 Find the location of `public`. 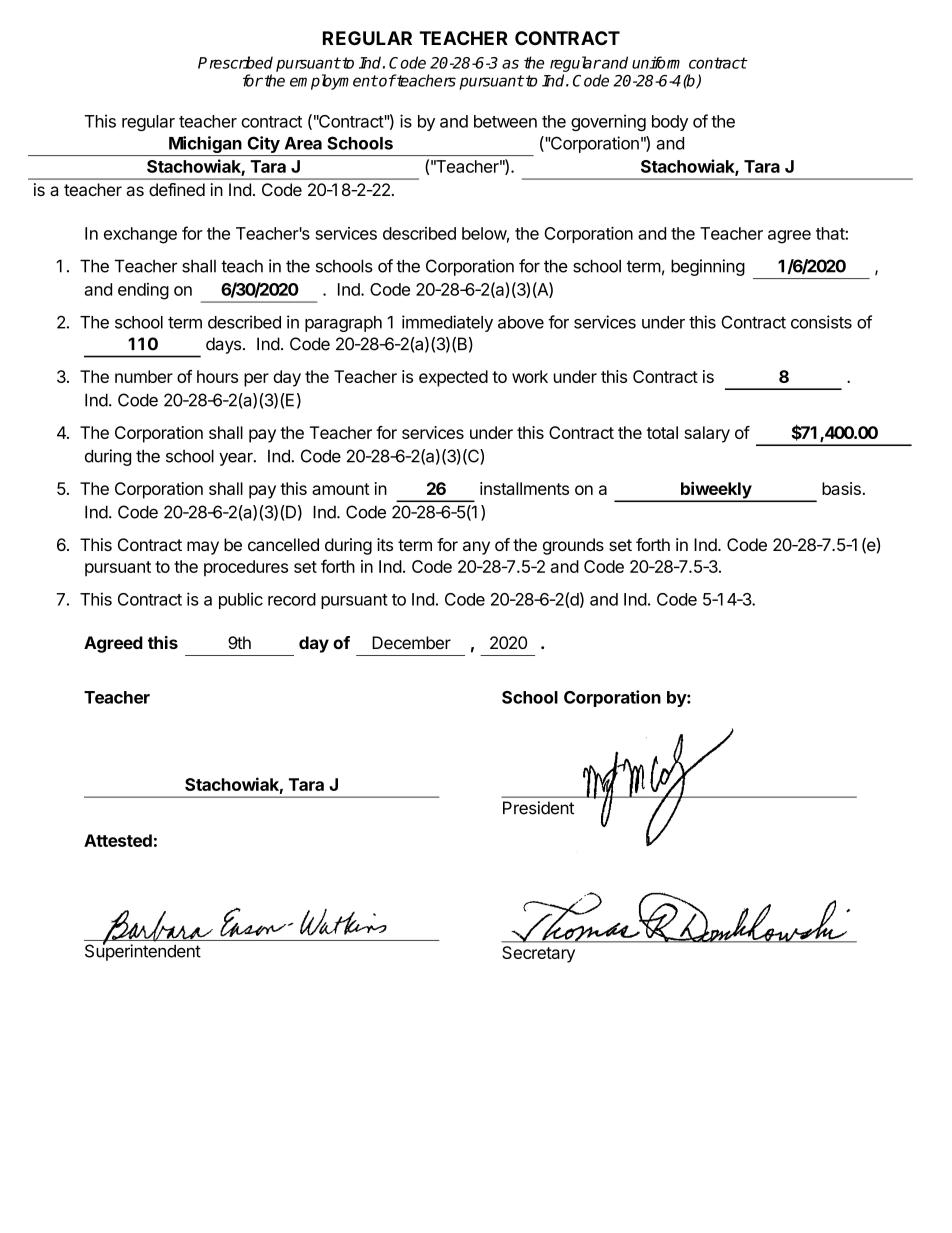

public is located at coordinates (241, 600).
